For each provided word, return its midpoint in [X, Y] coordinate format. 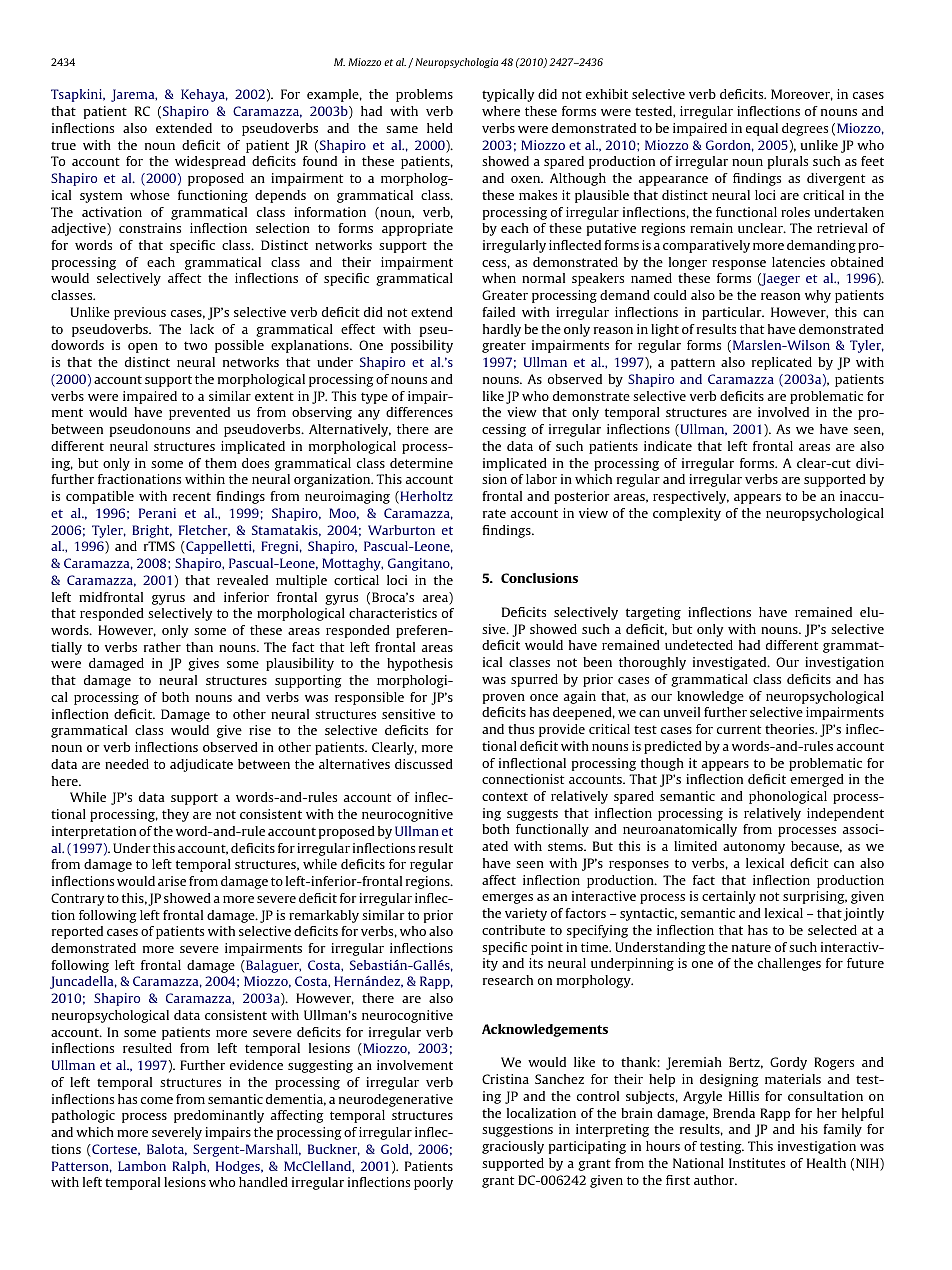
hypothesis [420, 664]
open [143, 348]
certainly [729, 897]
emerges [507, 899]
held [440, 128]
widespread [210, 162]
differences [419, 412]
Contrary [77, 899]
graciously [513, 1147]
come [157, 1100]
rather [162, 647]
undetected [699, 645]
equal [762, 129]
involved [783, 412]
